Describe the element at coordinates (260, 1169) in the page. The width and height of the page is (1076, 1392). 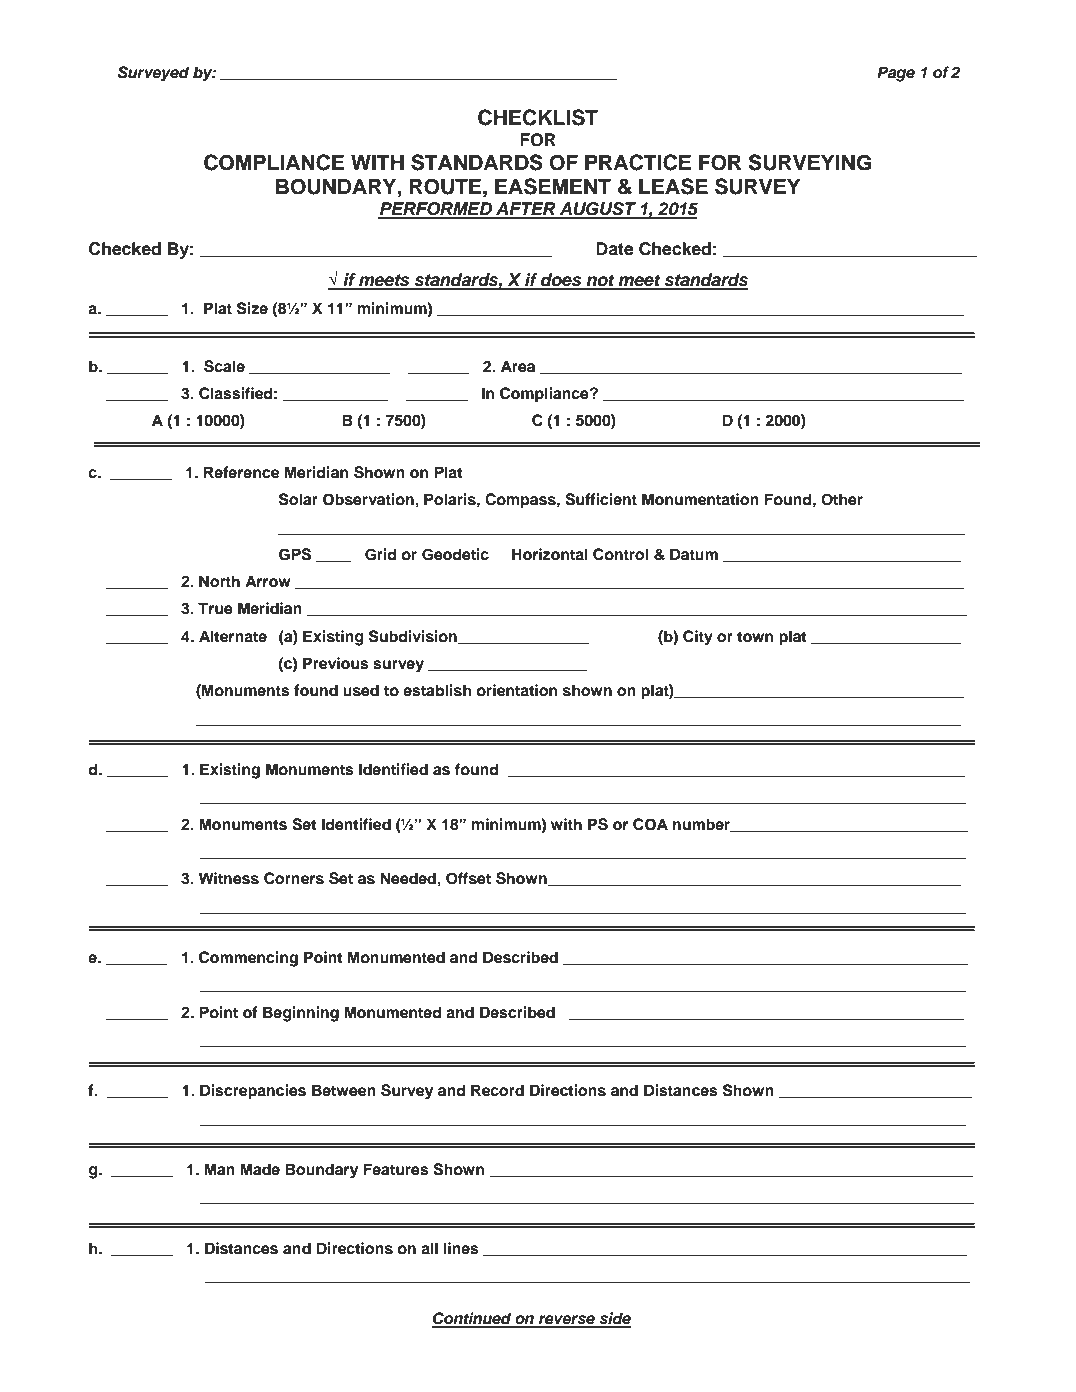
I see `Made` at that location.
